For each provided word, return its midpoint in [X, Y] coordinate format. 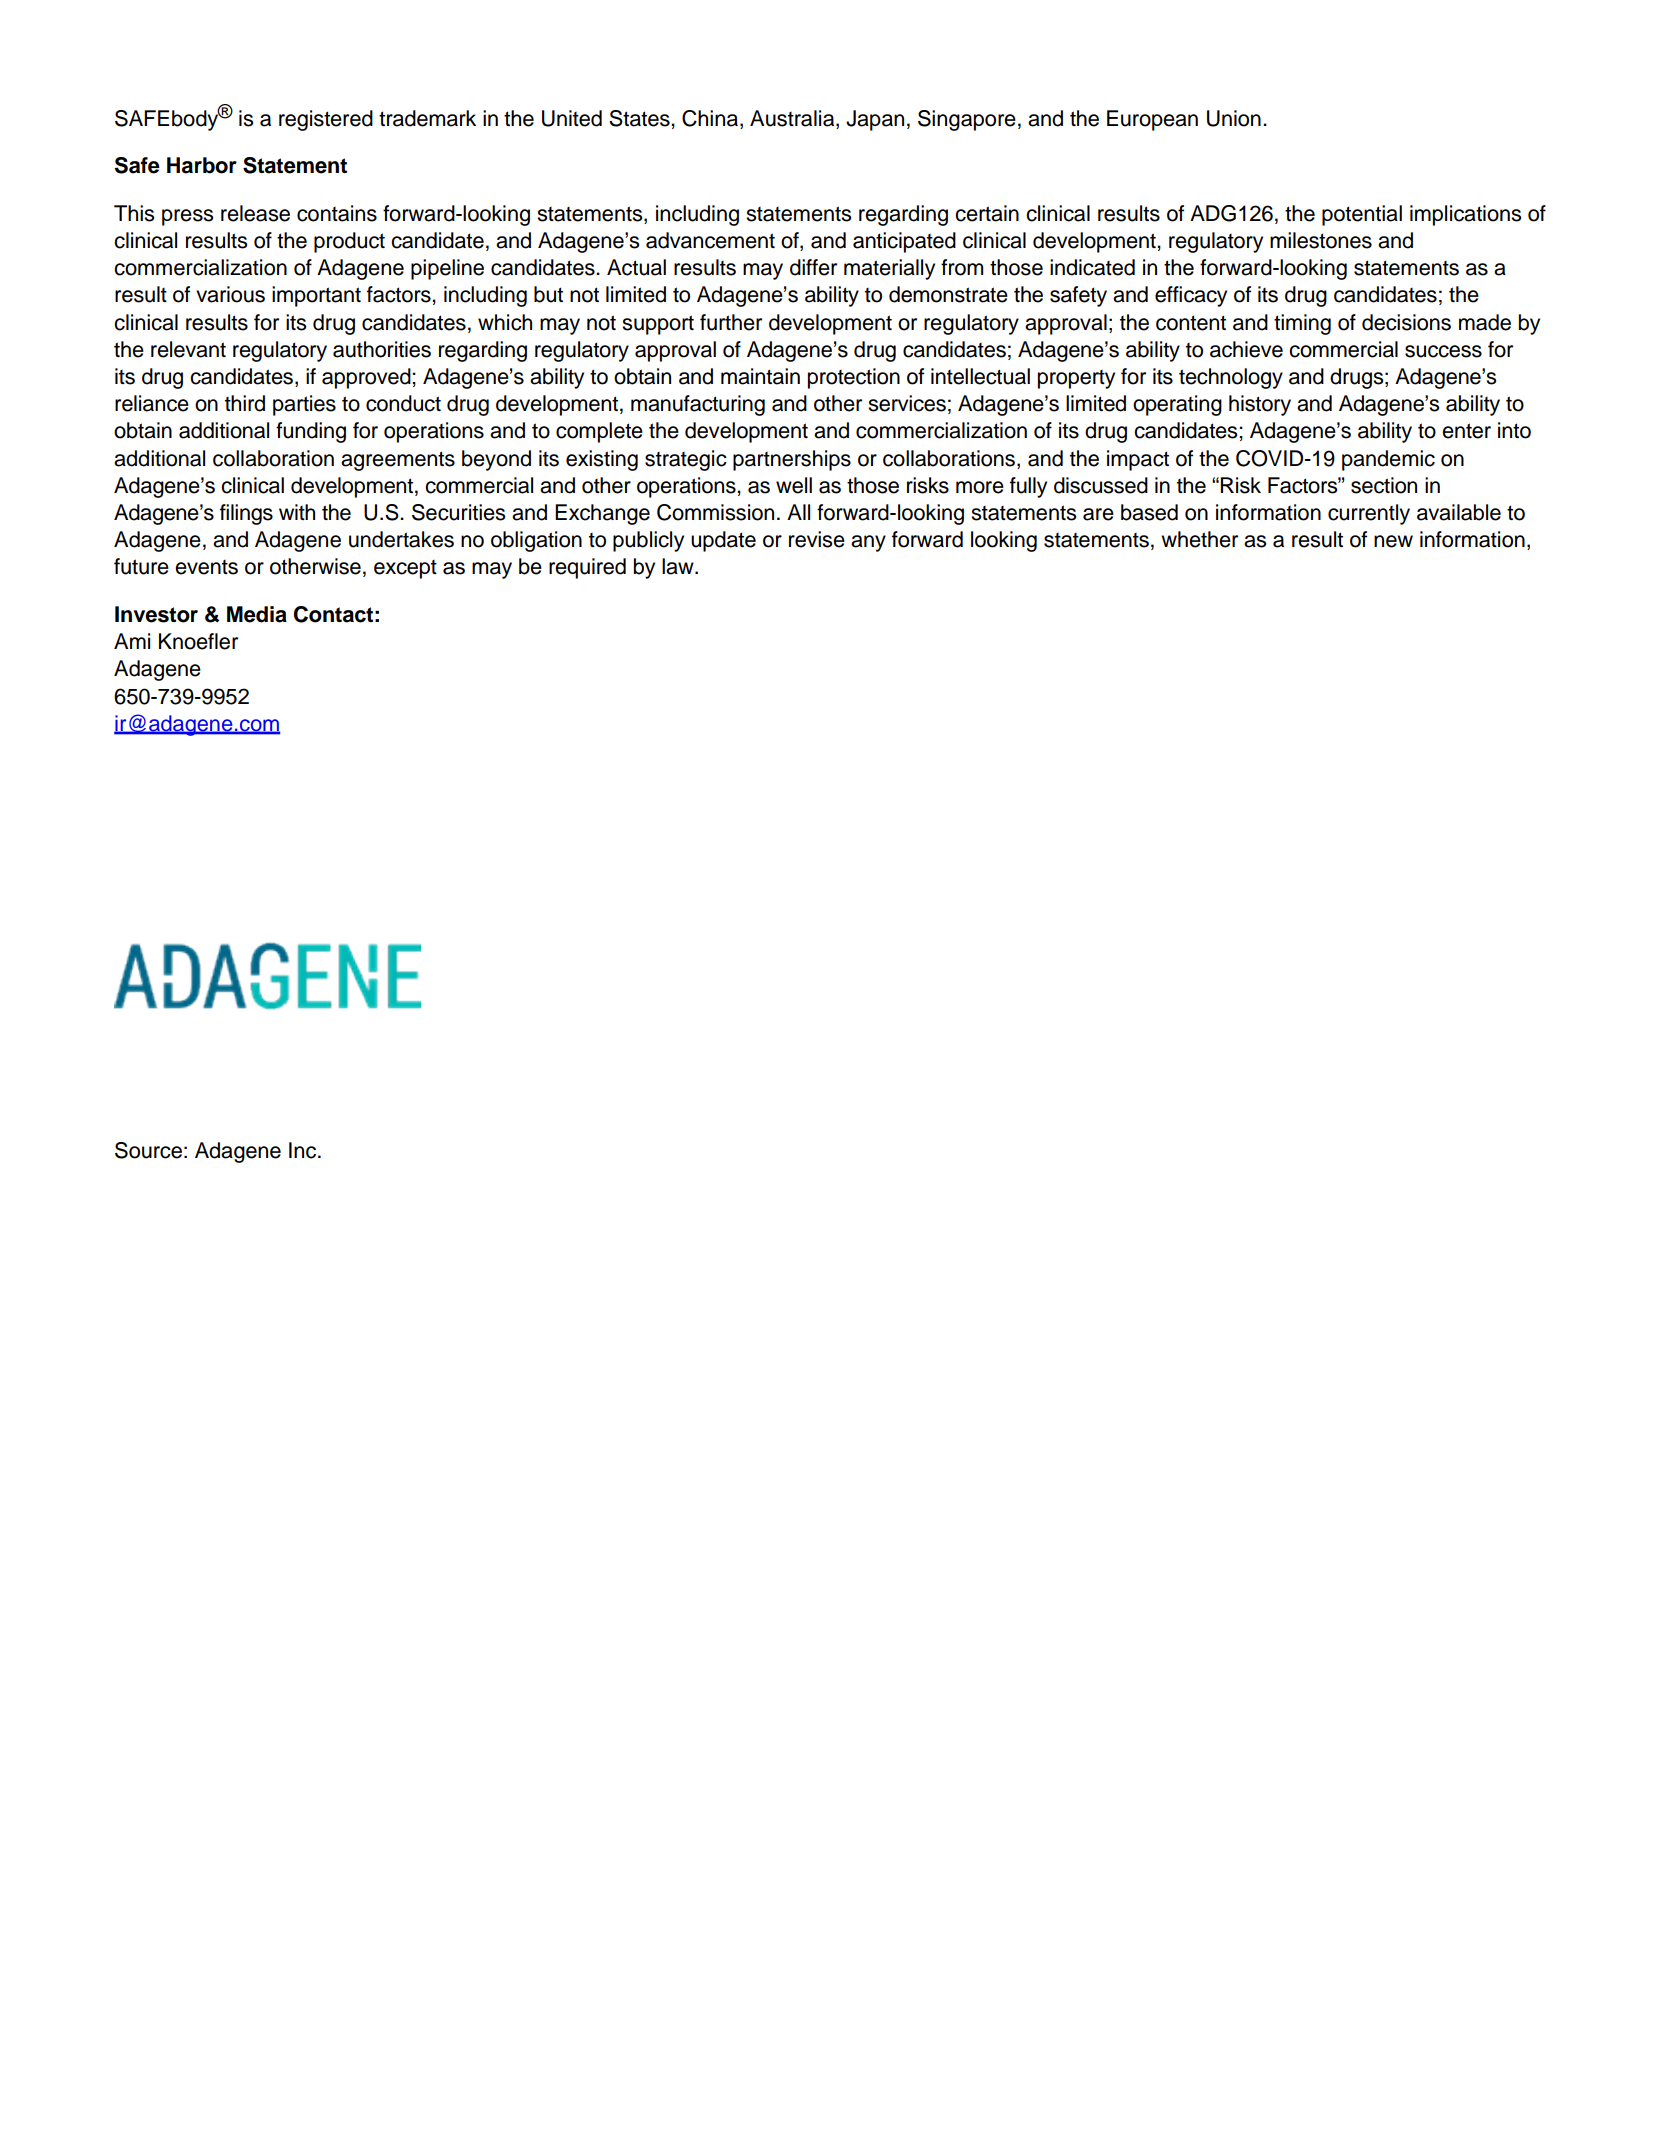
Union [1234, 118]
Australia [793, 118]
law [679, 566]
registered [326, 120]
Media [257, 614]
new [1393, 541]
